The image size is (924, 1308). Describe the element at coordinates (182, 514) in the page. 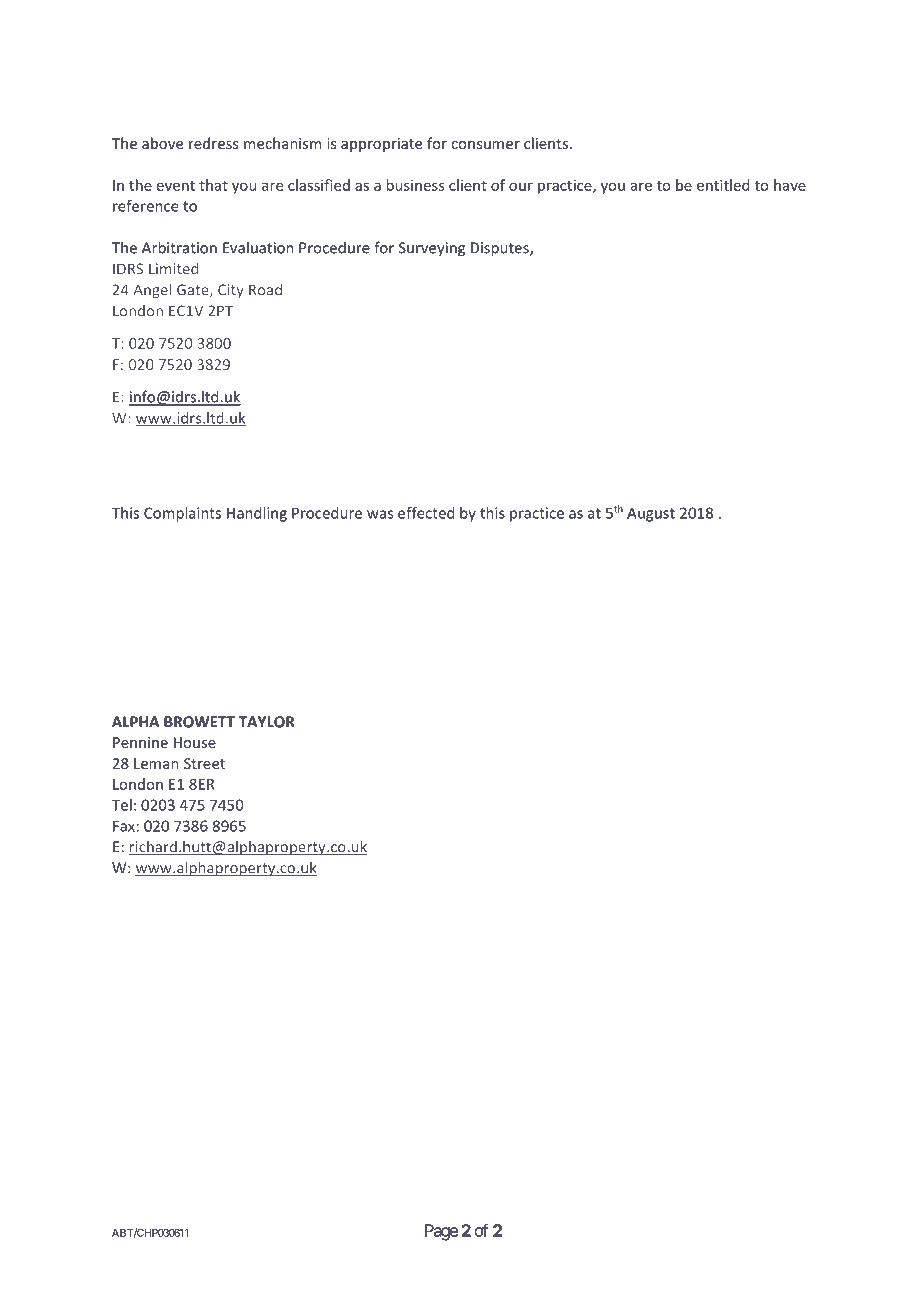

I see `Complaints` at that location.
